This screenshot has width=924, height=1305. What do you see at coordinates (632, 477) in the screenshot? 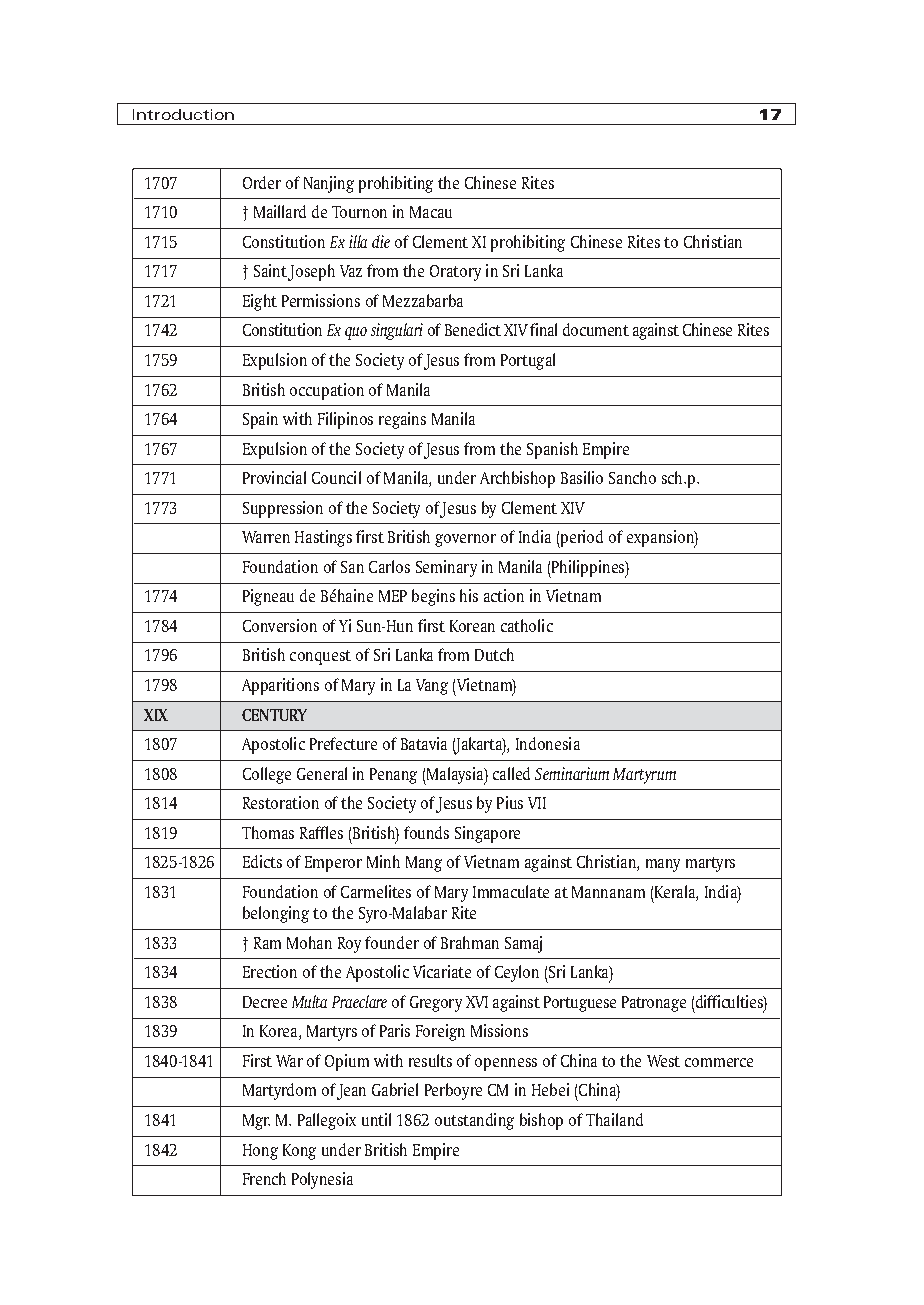
I see `Sancho` at bounding box center [632, 477].
